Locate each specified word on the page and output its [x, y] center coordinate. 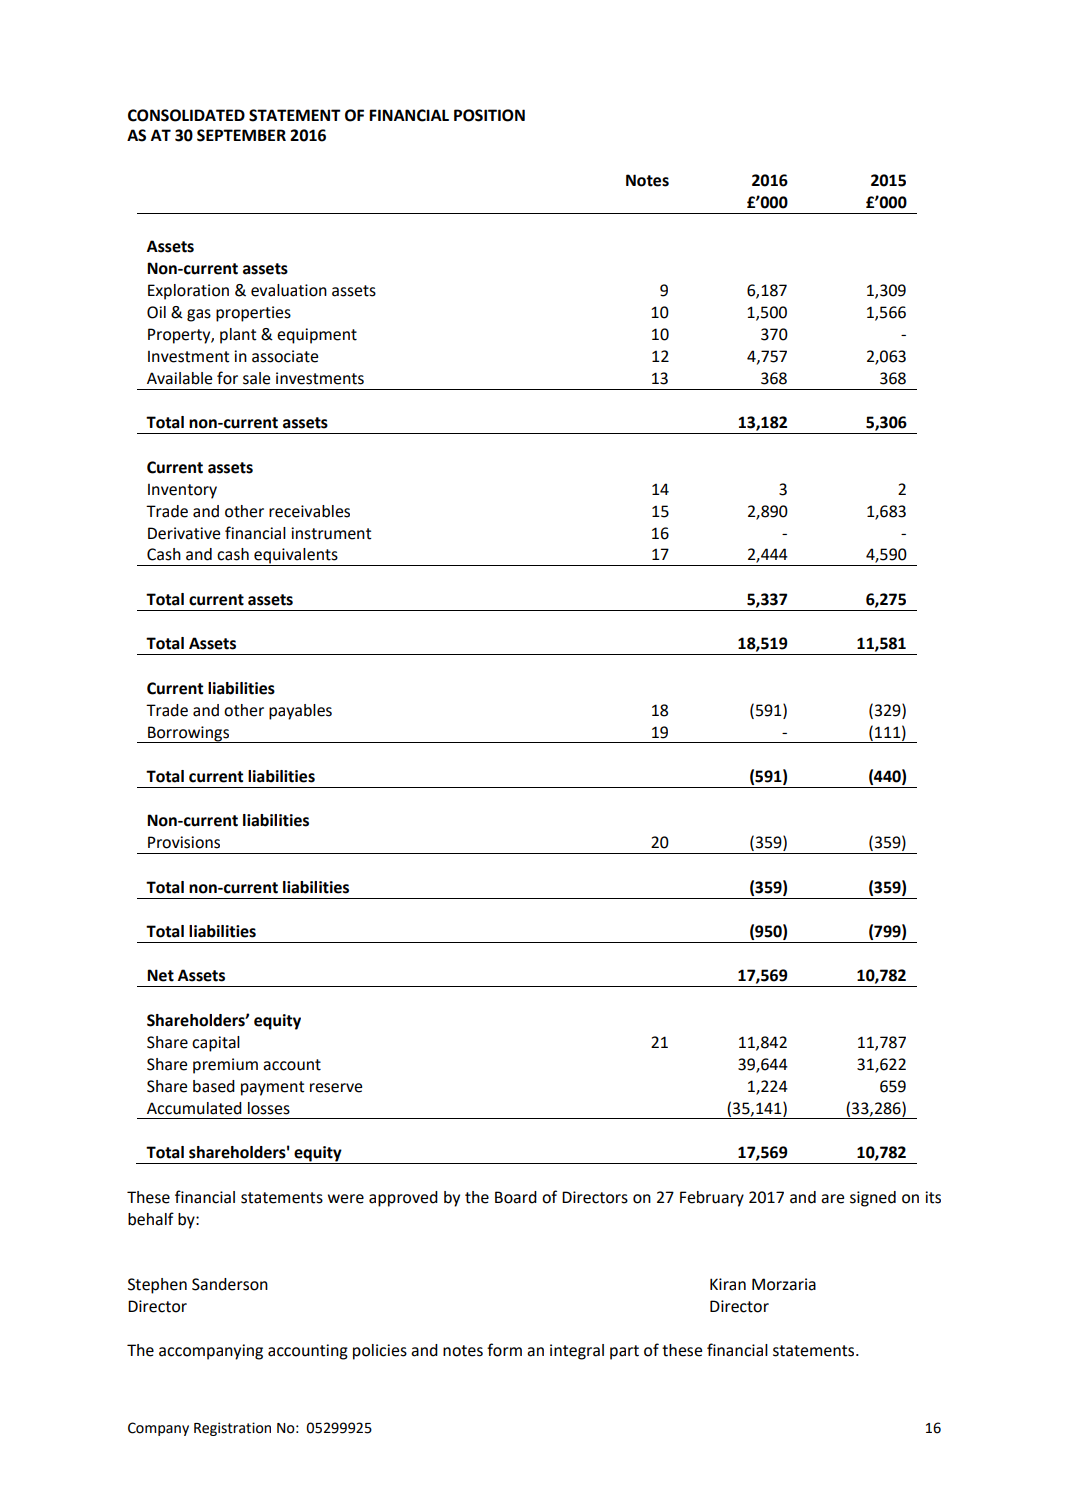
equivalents [296, 557]
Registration [232, 1429]
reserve [336, 1088]
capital [216, 1044]
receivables [309, 511]
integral [577, 1352]
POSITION [489, 115]
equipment [317, 336]
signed [873, 1199]
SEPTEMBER [241, 135]
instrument [331, 533]
